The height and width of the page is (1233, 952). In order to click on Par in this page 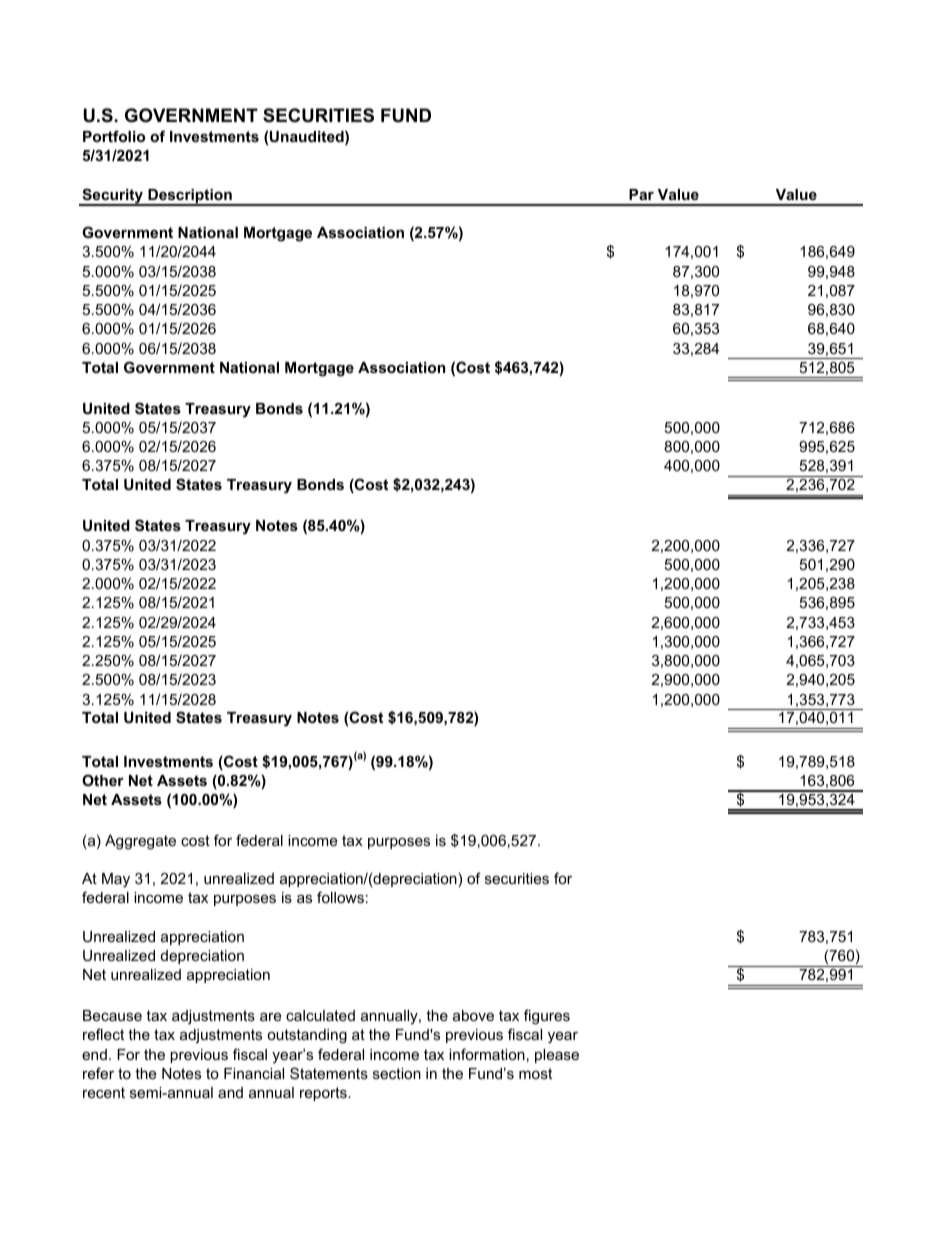, I will do `click(641, 194)`.
